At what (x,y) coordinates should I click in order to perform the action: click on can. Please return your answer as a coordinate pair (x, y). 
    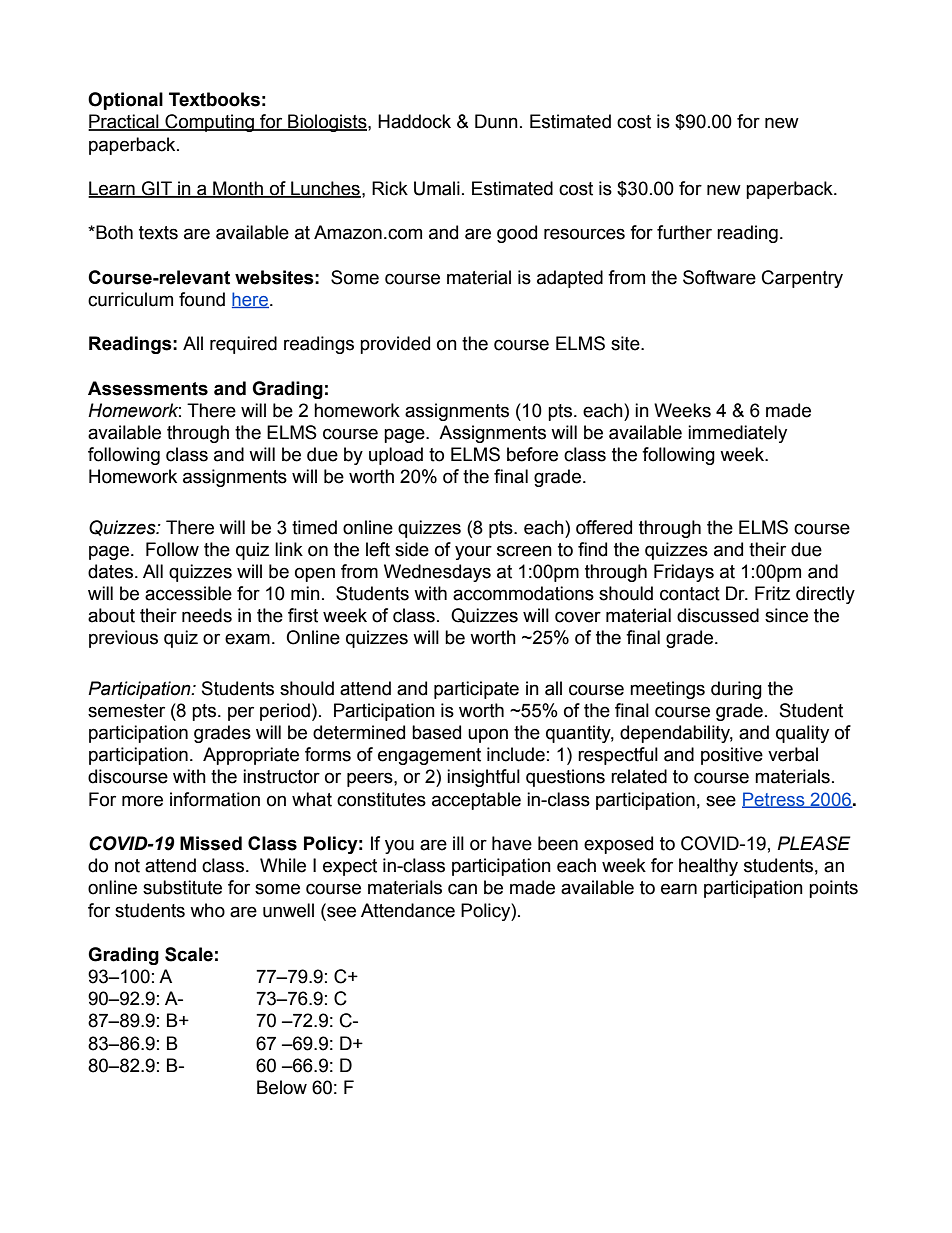
    Looking at the image, I should click on (462, 889).
